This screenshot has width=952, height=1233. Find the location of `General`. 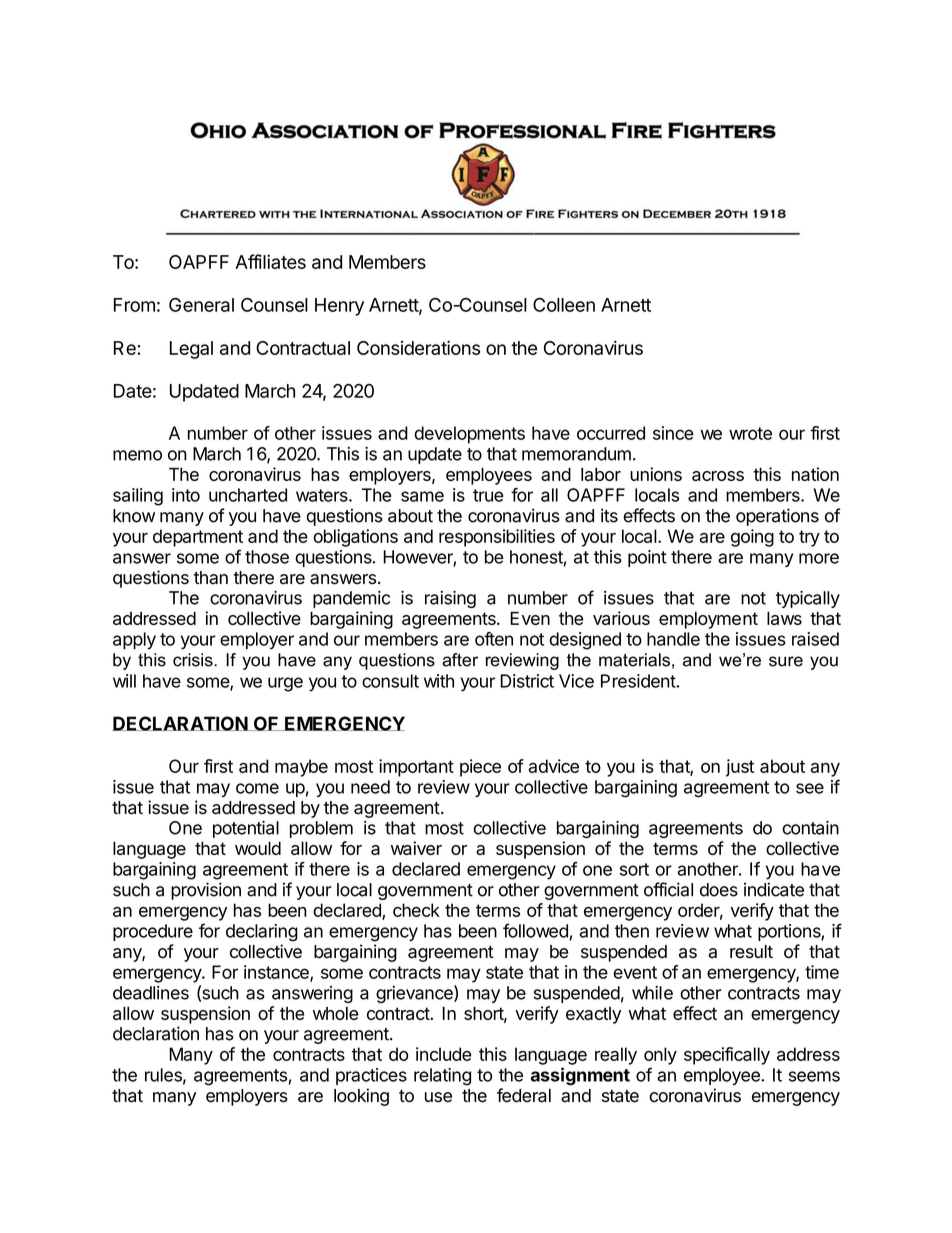

General is located at coordinates (201, 305).
